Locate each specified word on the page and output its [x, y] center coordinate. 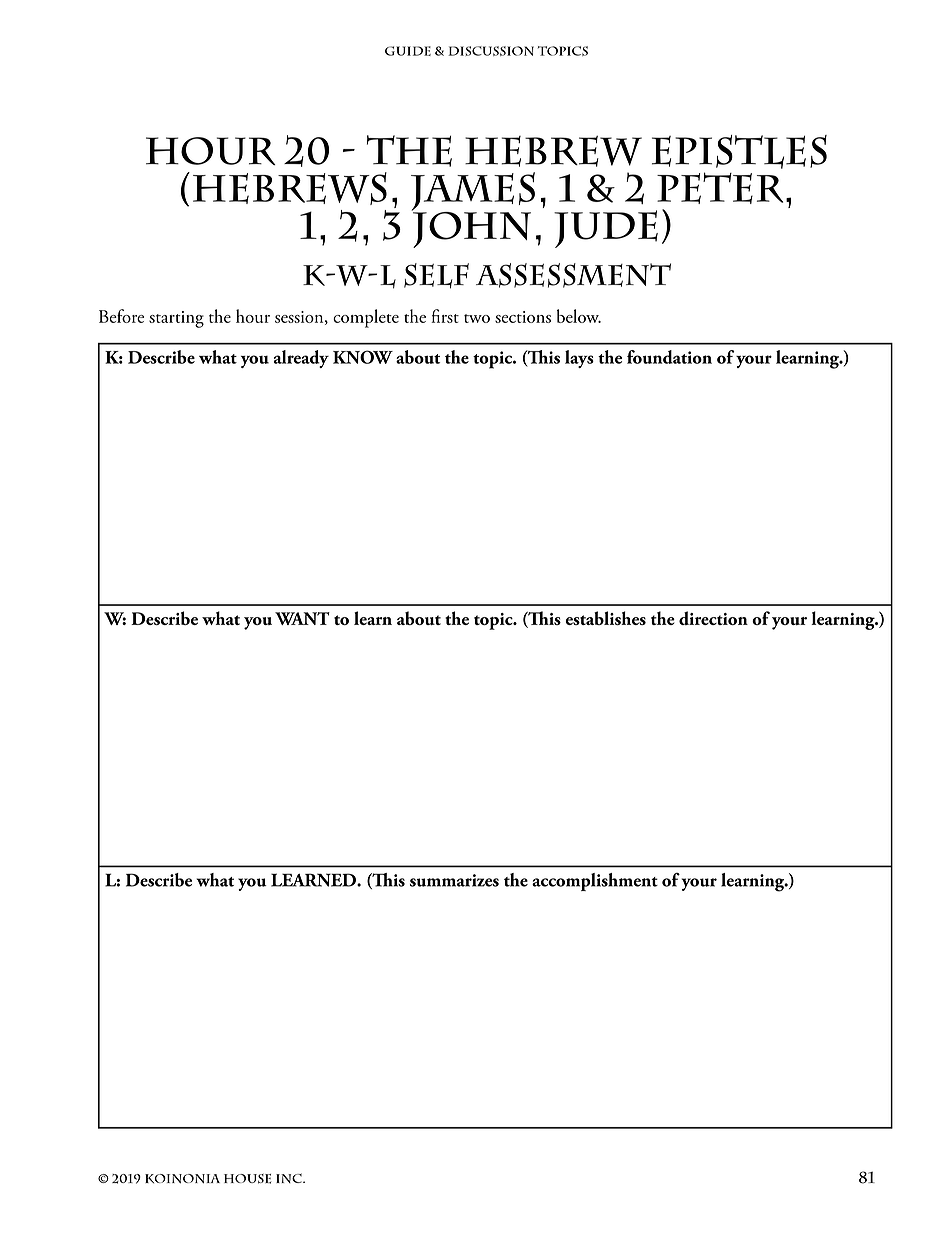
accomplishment [595, 882]
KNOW [363, 357]
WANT [302, 618]
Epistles [739, 152]
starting [176, 319]
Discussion [491, 51]
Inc [290, 1178]
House [247, 1179]
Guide [408, 51]
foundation [669, 357]
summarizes [454, 880]
